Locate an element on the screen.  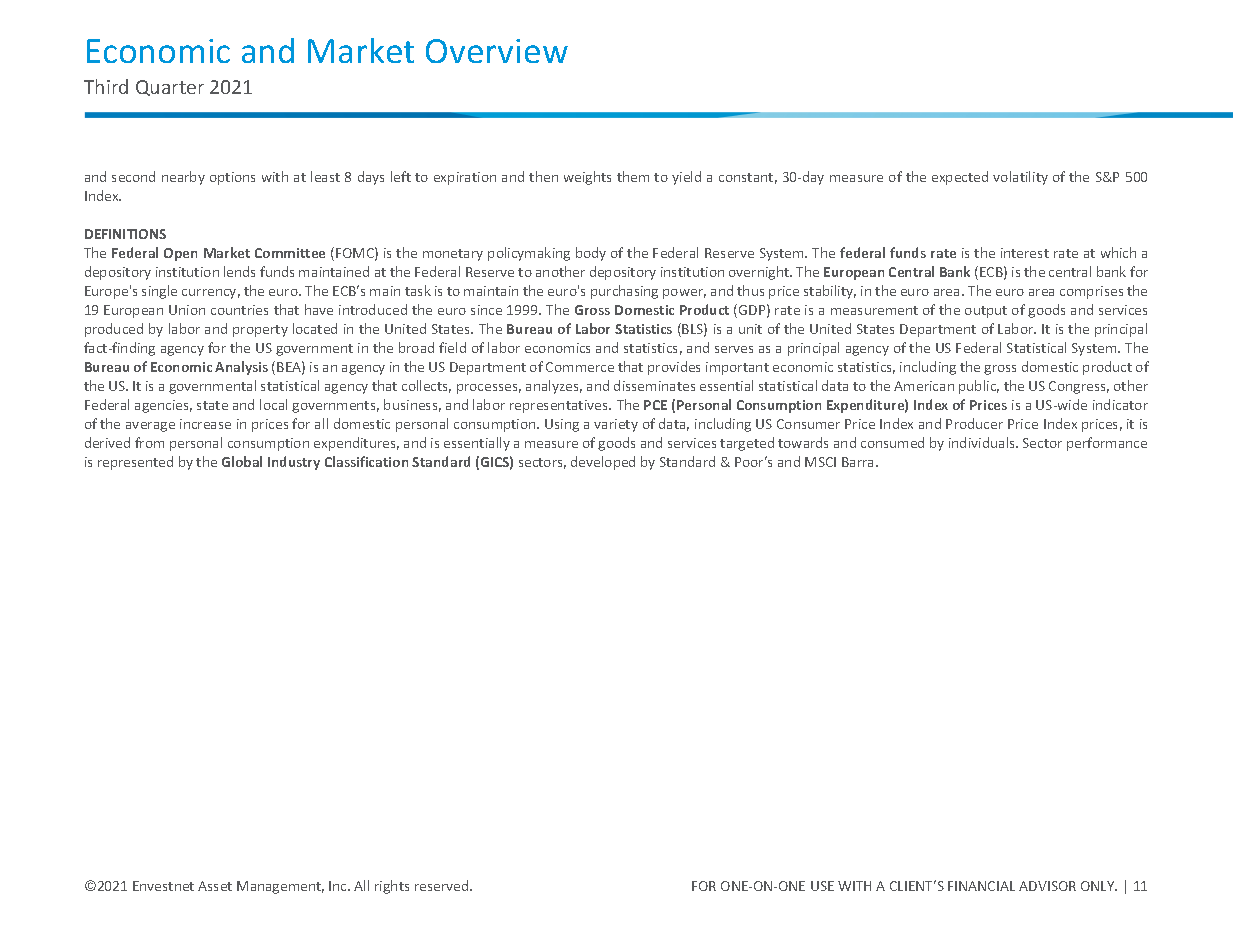
output is located at coordinates (986, 312).
